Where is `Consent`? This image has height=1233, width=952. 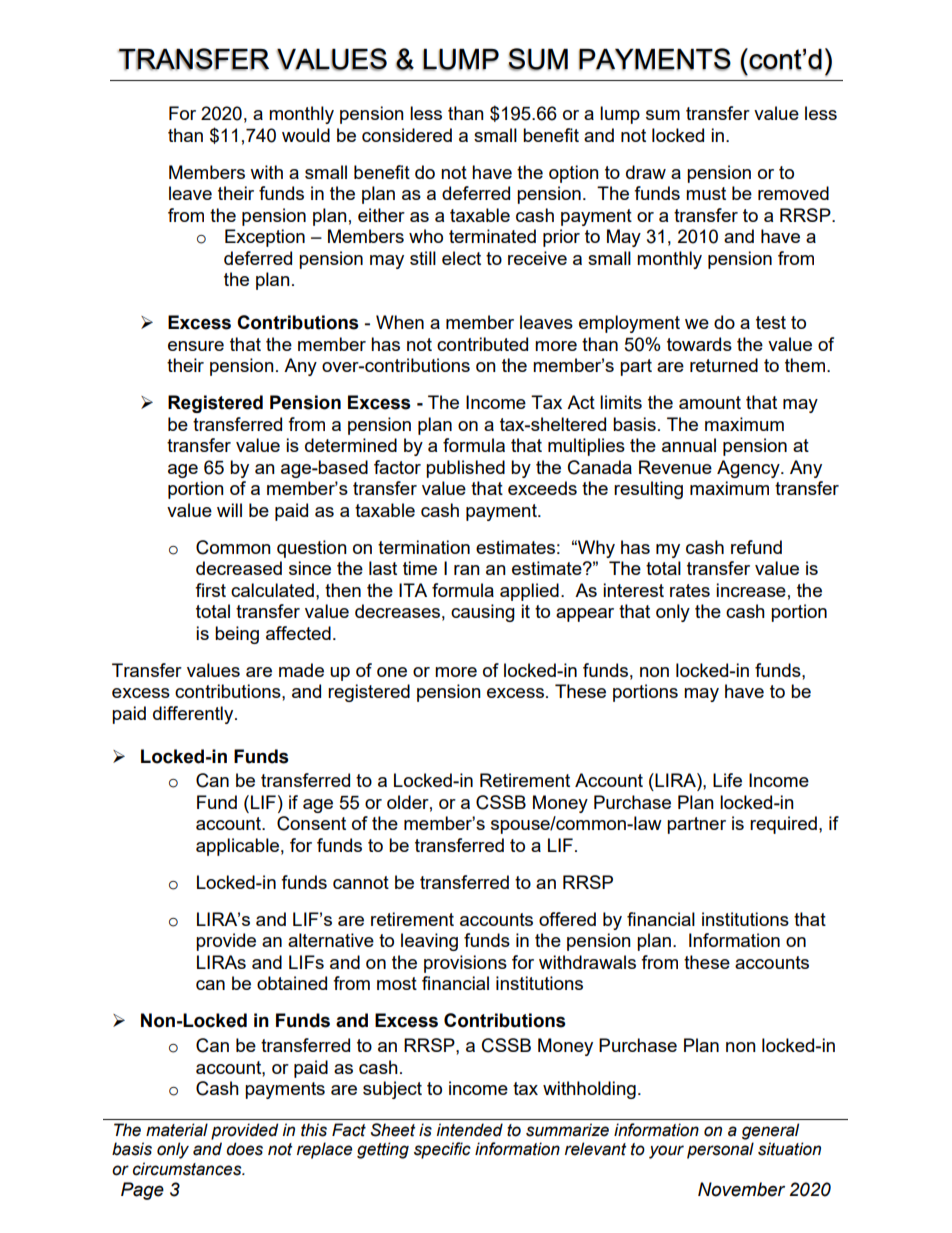
Consent is located at coordinates (311, 823).
